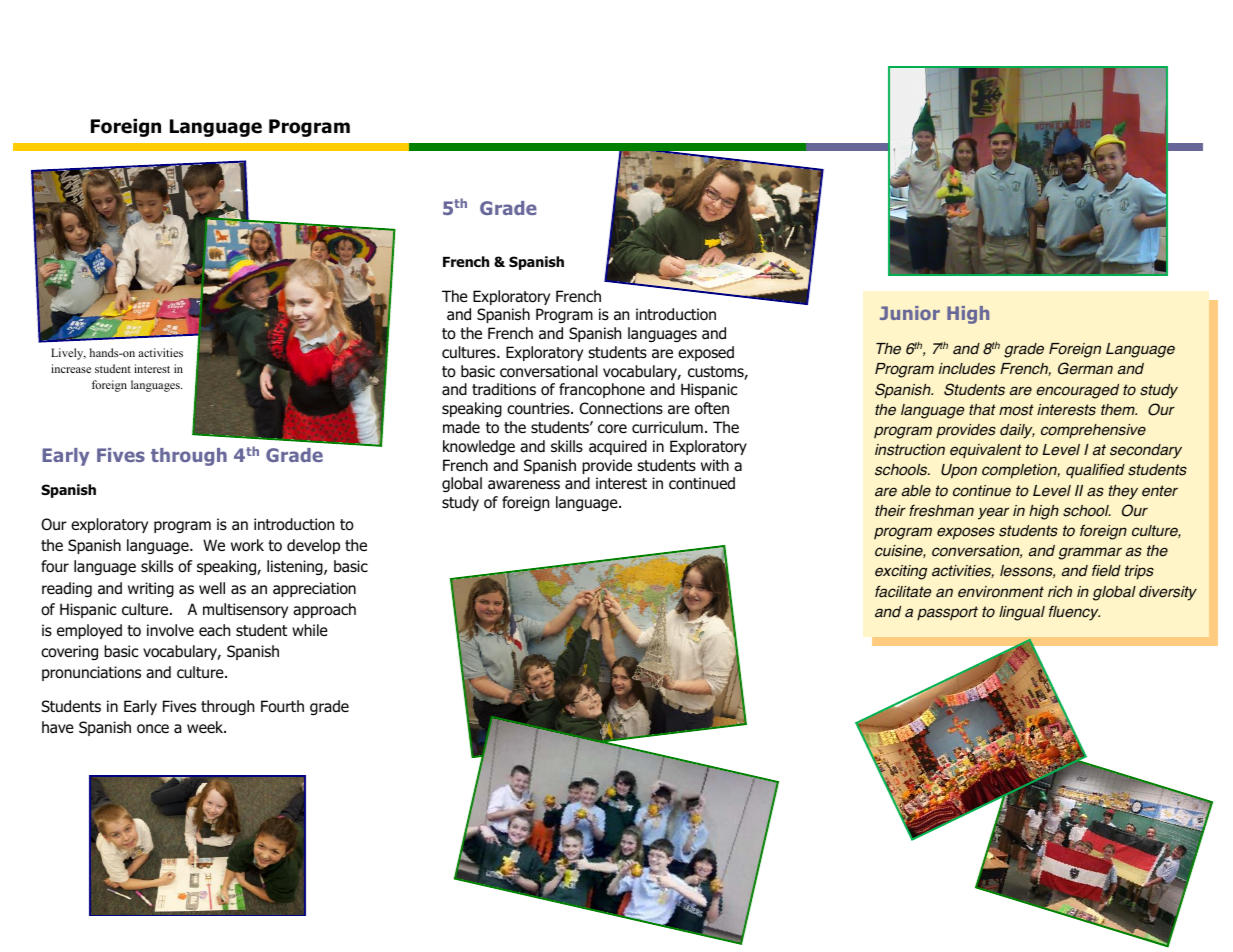 The height and width of the document is (952, 1233). What do you see at coordinates (524, 485) in the document?
I see `awareness` at bounding box center [524, 485].
